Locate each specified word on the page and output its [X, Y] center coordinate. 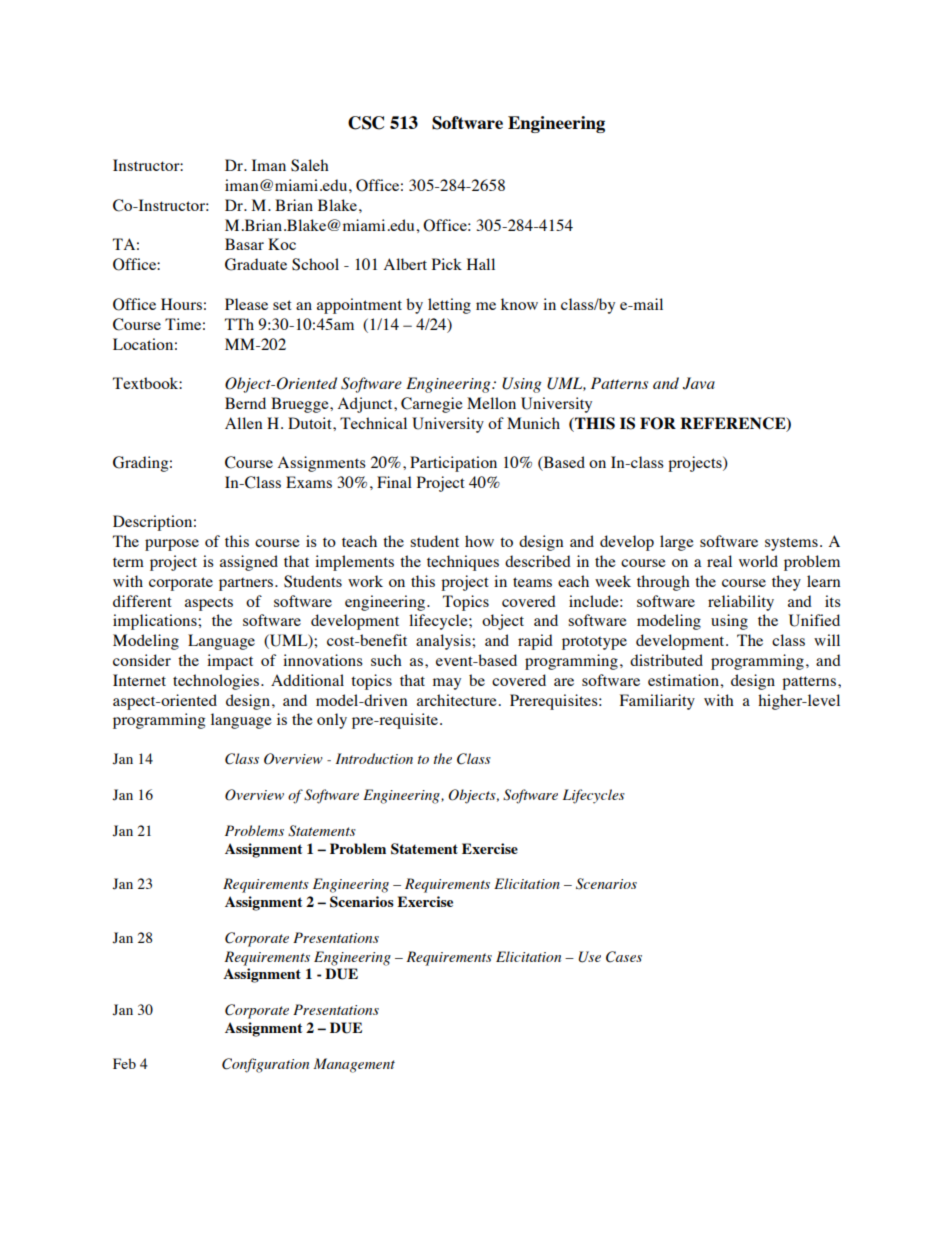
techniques [463, 563]
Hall [481, 264]
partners [247, 584]
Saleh [310, 165]
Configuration [265, 1065]
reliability [741, 603]
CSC [366, 123]
